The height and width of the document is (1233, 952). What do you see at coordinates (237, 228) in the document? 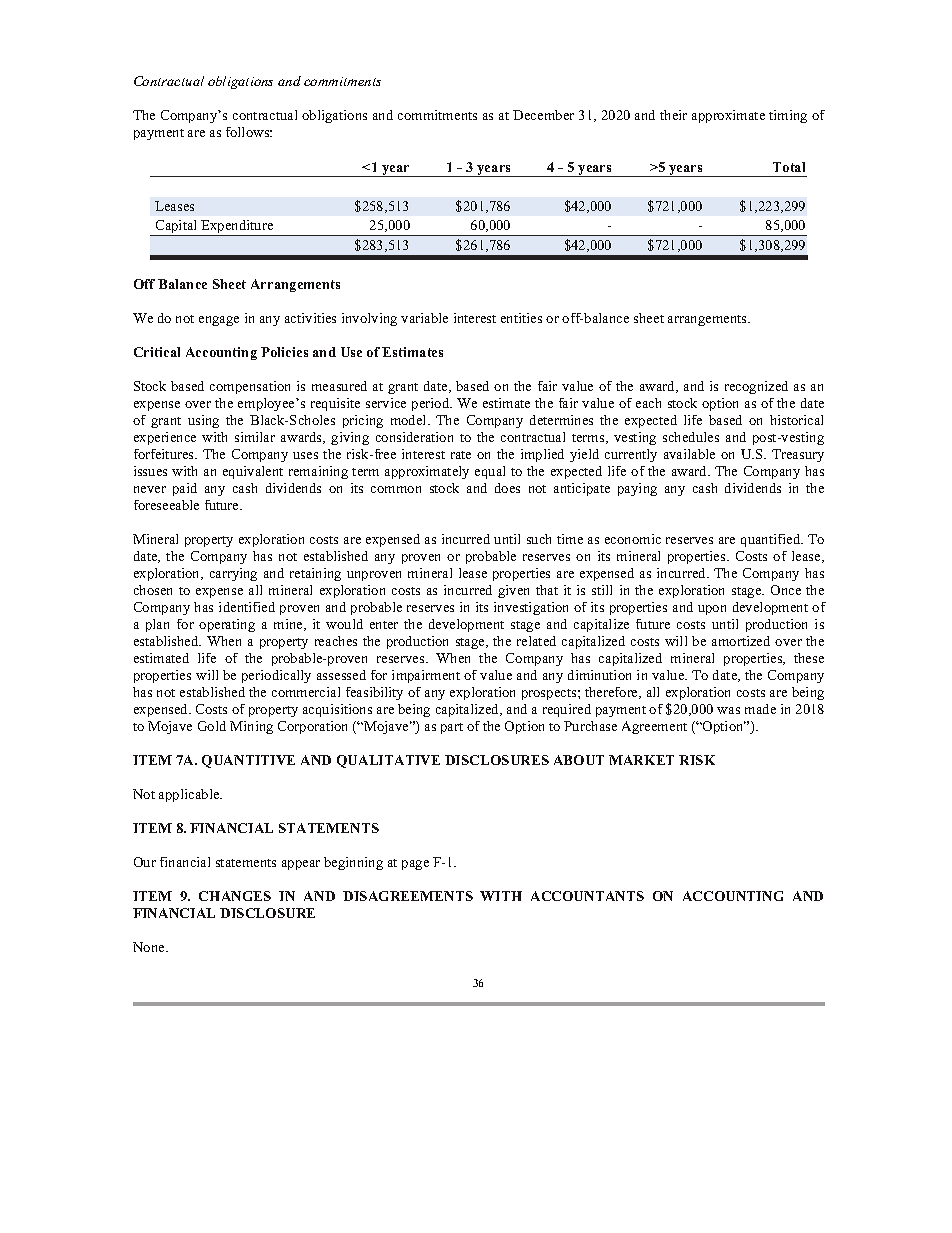
I see `Expenditure` at bounding box center [237, 228].
